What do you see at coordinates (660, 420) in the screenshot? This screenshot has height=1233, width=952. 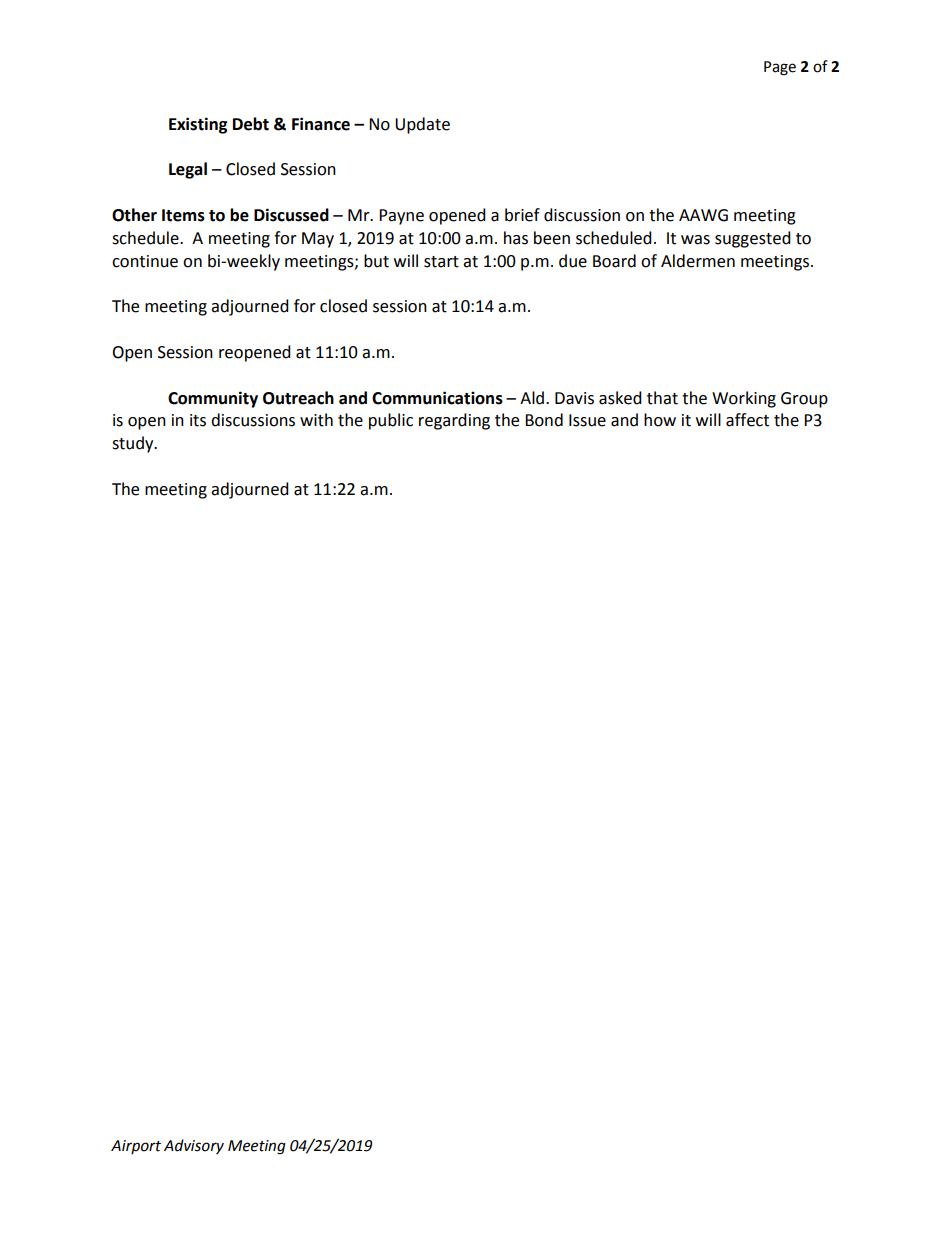 I see `how` at bounding box center [660, 420].
